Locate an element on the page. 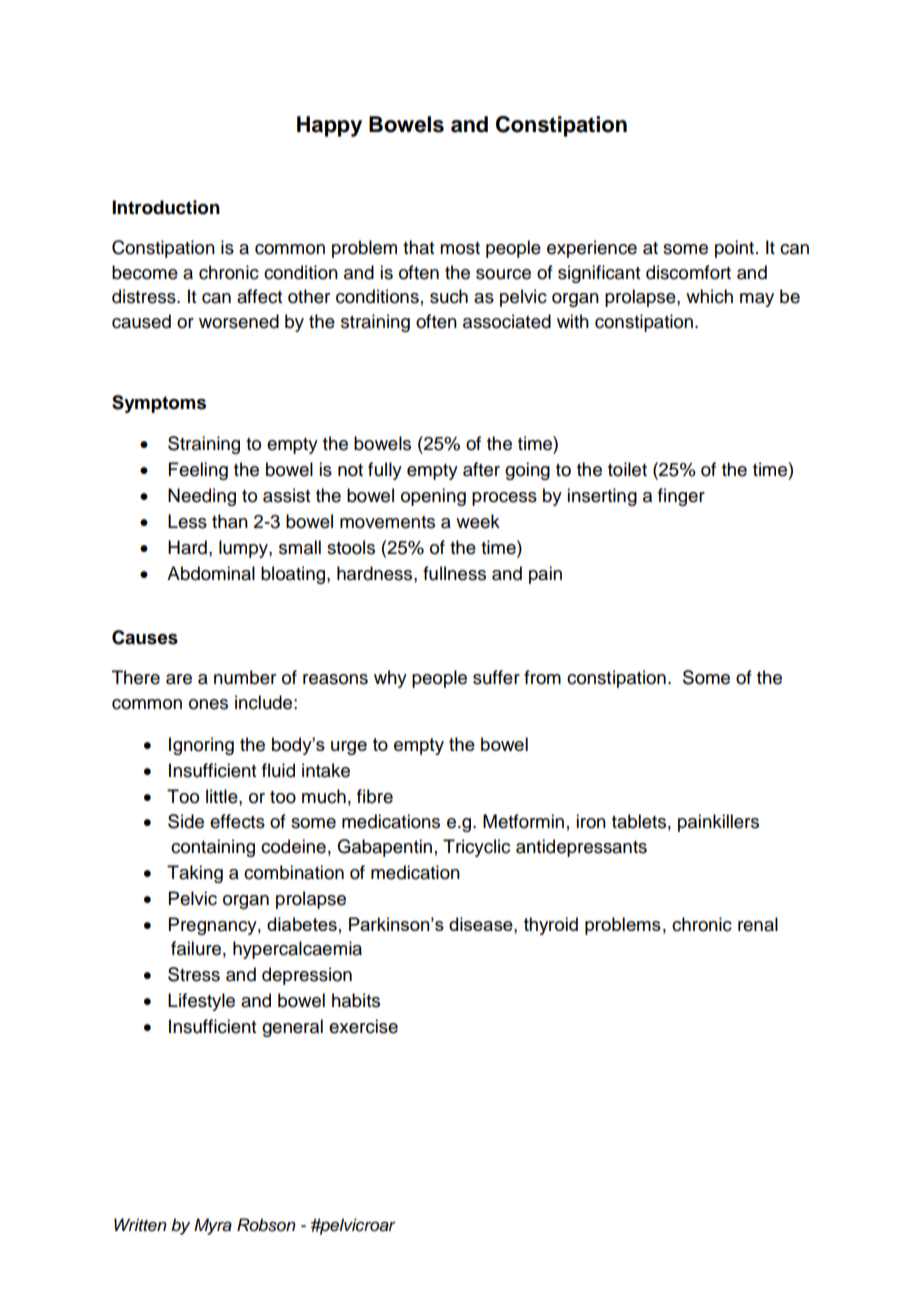 This document has height=1308, width=924. point is located at coordinates (734, 249).
